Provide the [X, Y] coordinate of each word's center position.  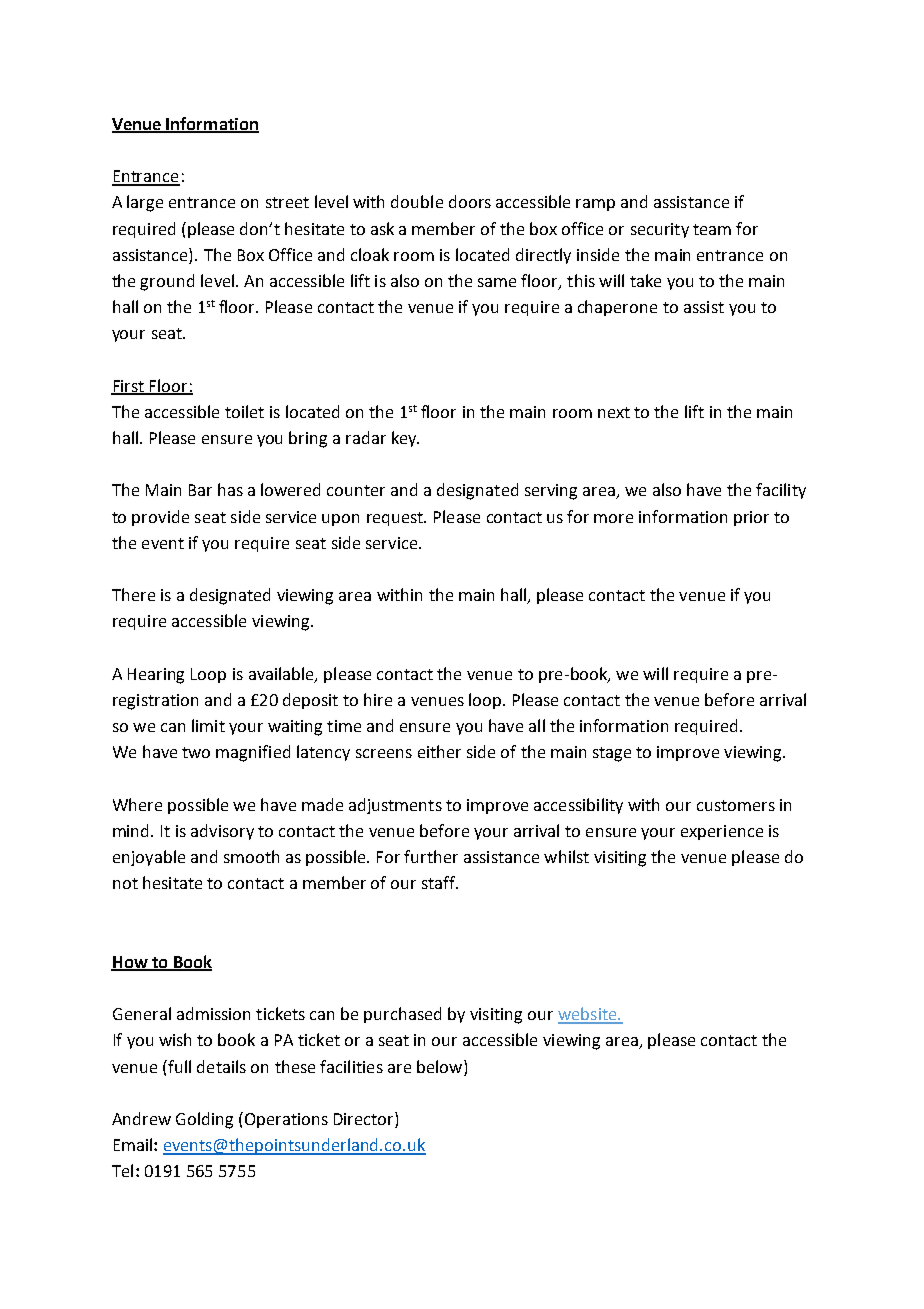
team [712, 229]
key [405, 439]
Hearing [156, 676]
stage [612, 754]
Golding [204, 1120]
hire [378, 699]
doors [470, 201]
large [145, 203]
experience [722, 832]
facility [781, 491]
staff [439, 882]
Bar [200, 490]
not [125, 883]
